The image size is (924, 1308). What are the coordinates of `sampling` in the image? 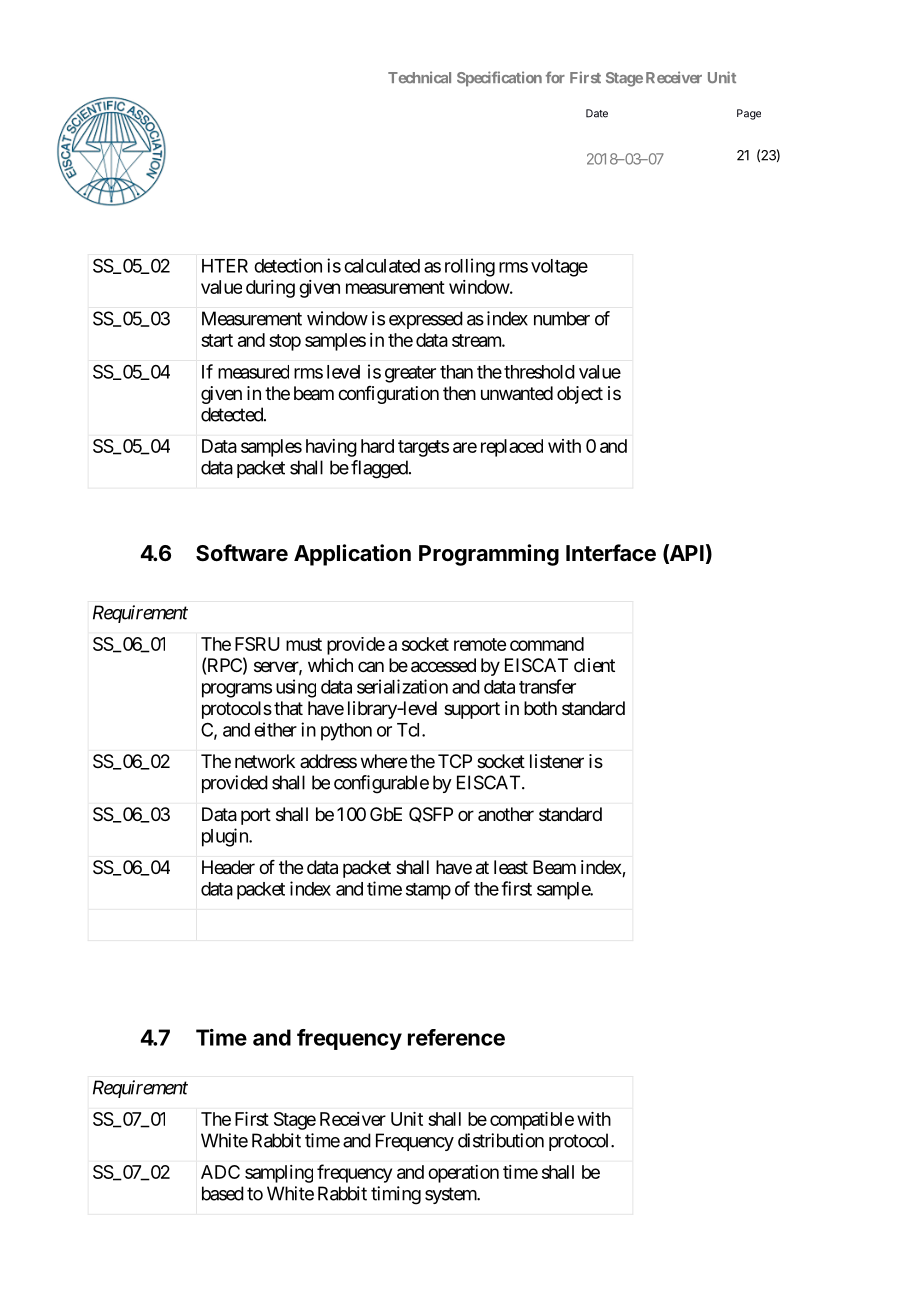 It's located at (279, 1174).
